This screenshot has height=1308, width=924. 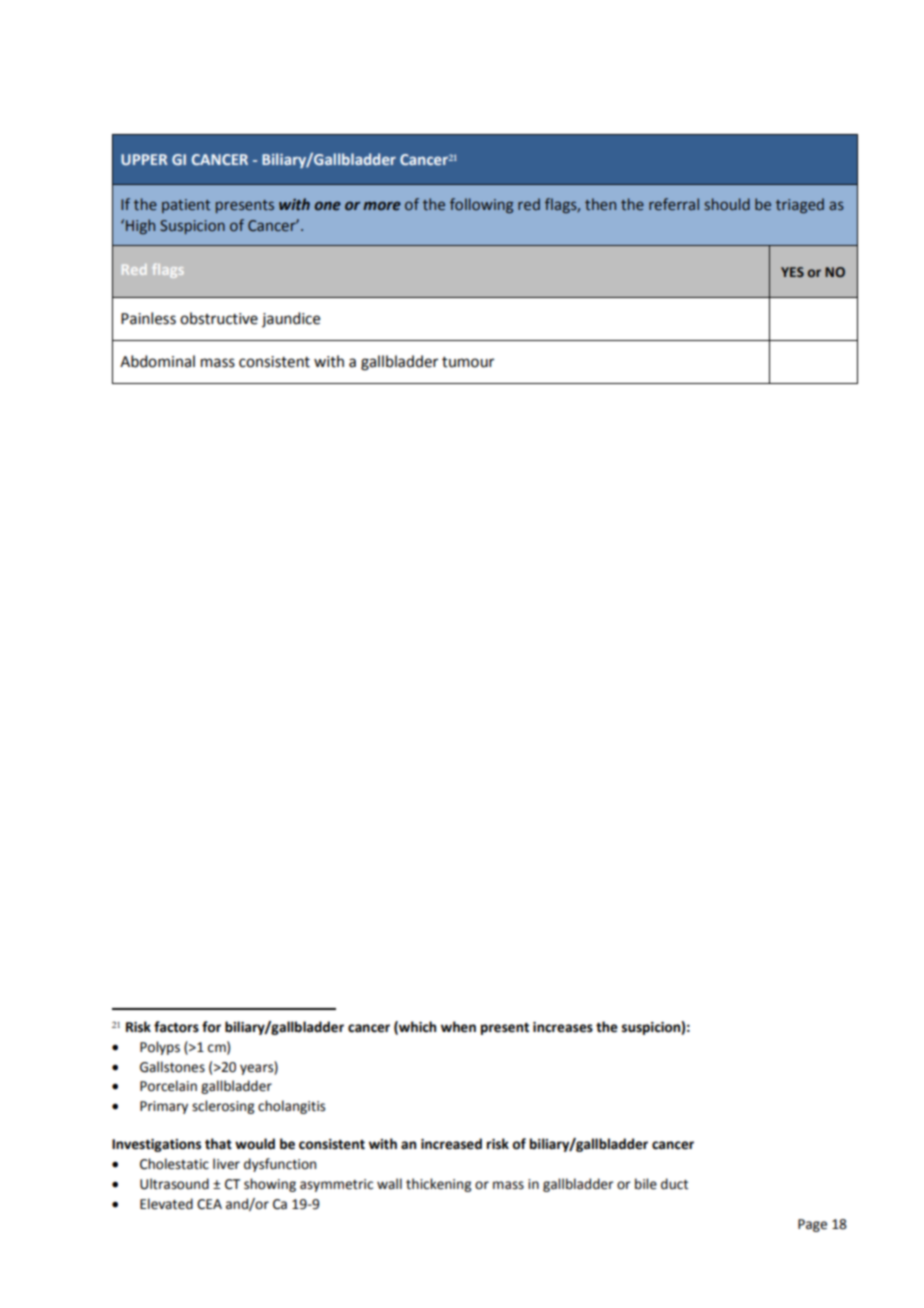 What do you see at coordinates (792, 272) in the screenshot?
I see `YES` at bounding box center [792, 272].
